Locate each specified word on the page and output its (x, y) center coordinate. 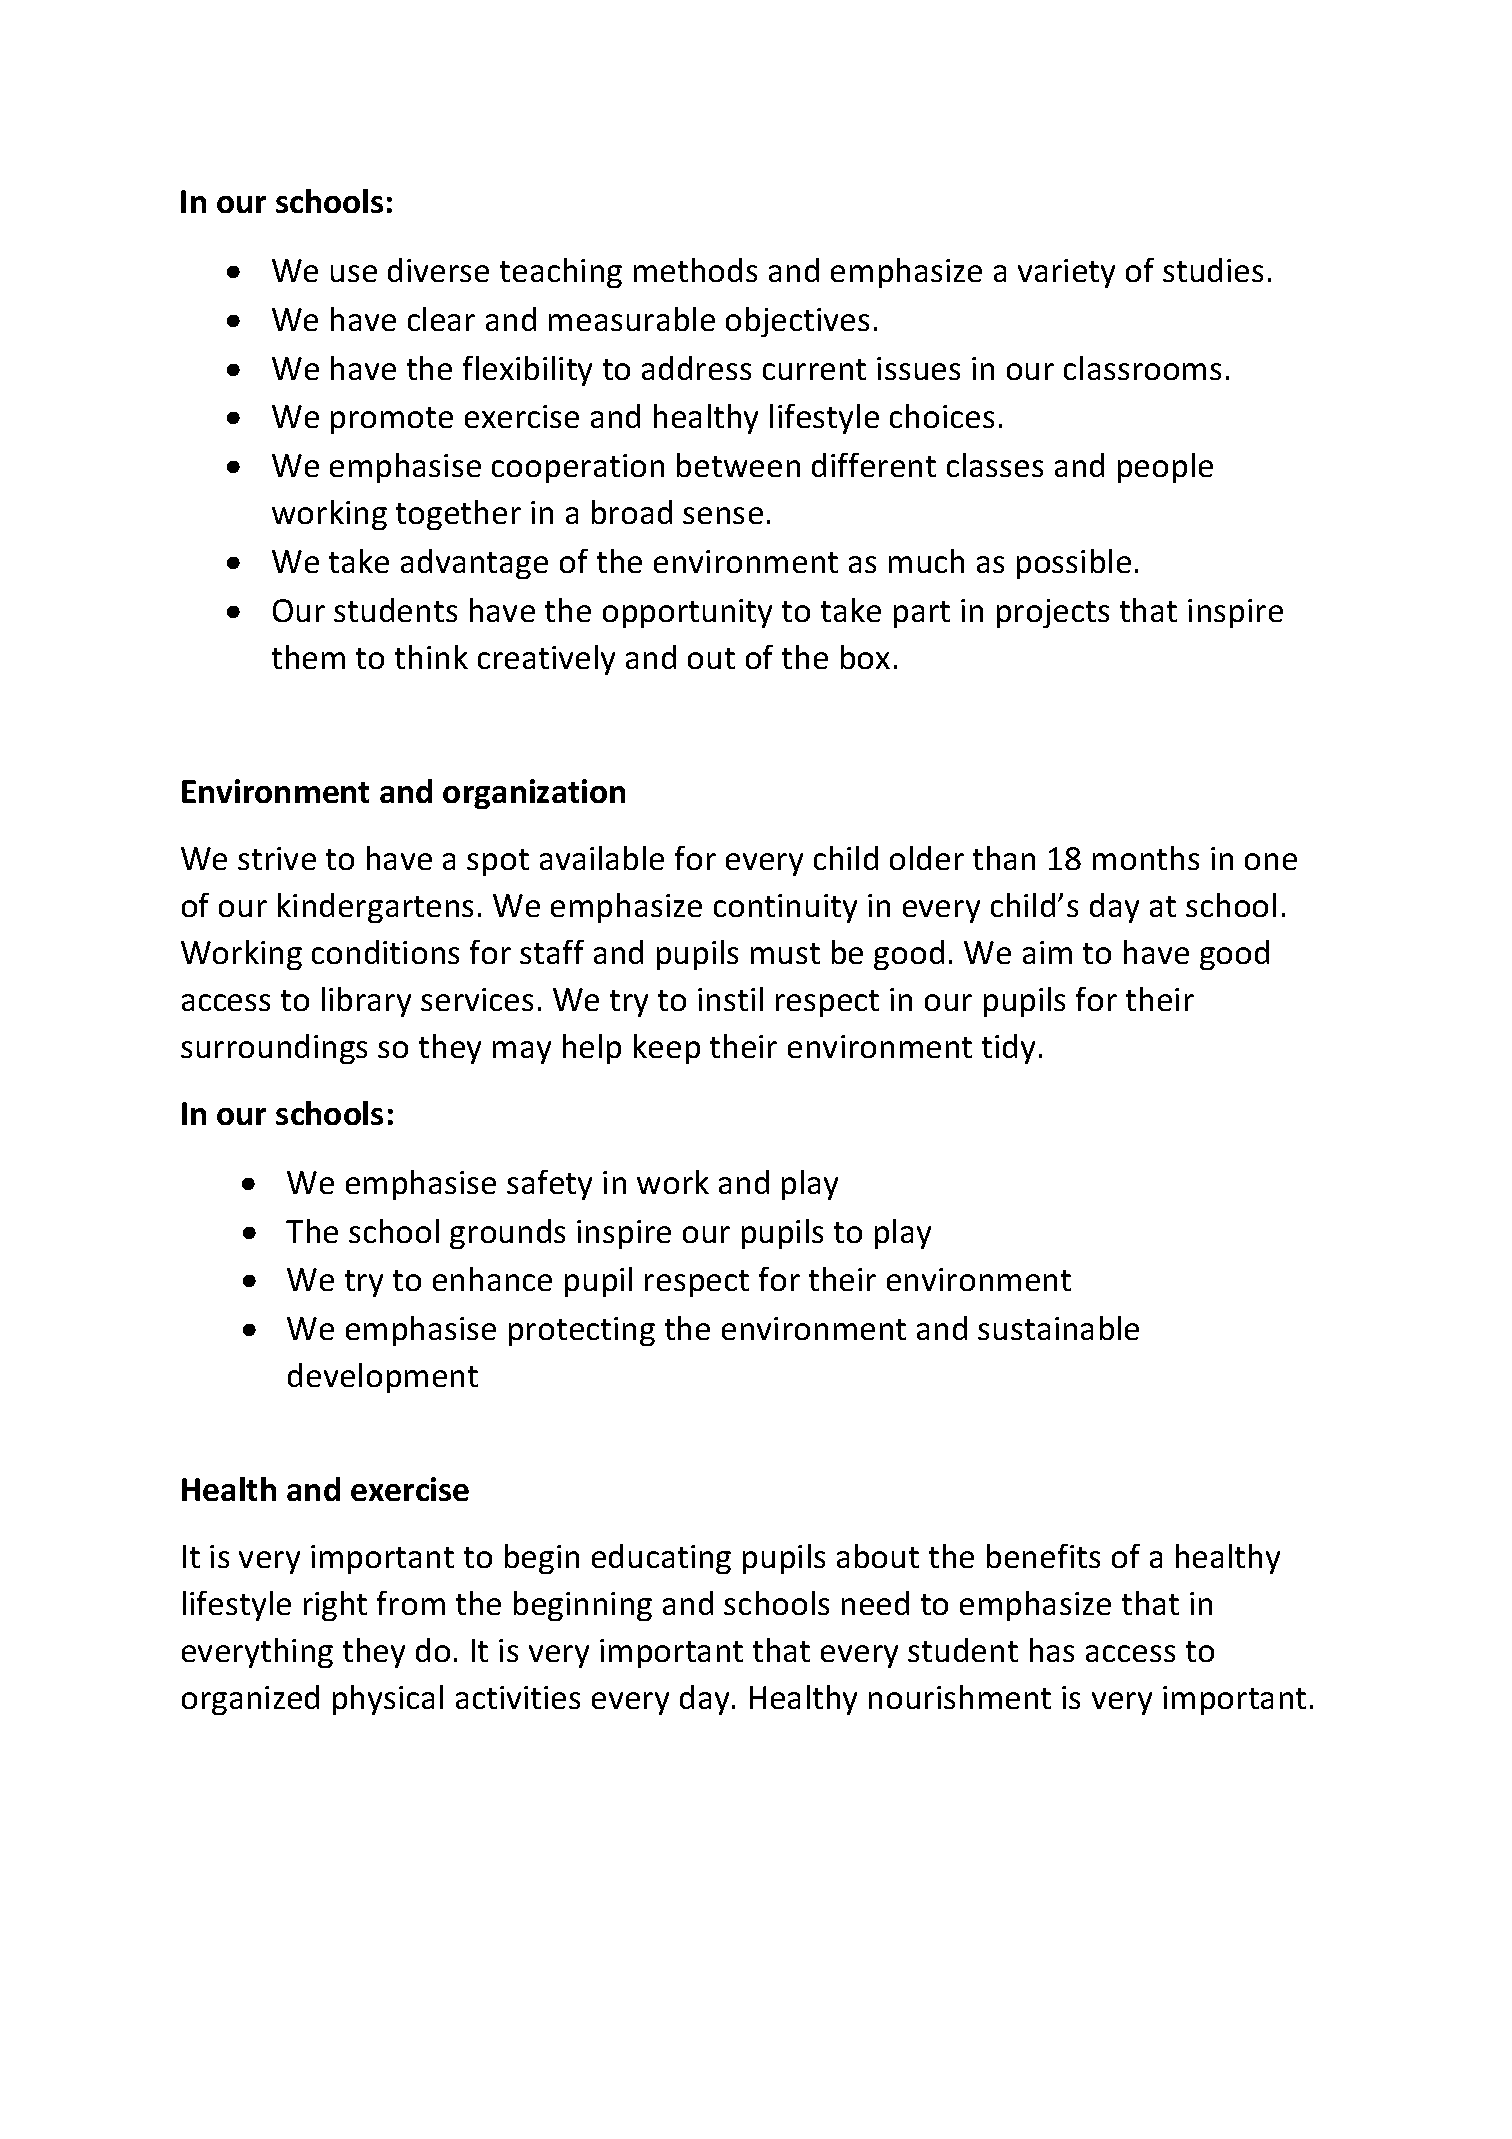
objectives (797, 322)
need (875, 1603)
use (354, 273)
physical (388, 1700)
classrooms (1142, 368)
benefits (1043, 1556)
